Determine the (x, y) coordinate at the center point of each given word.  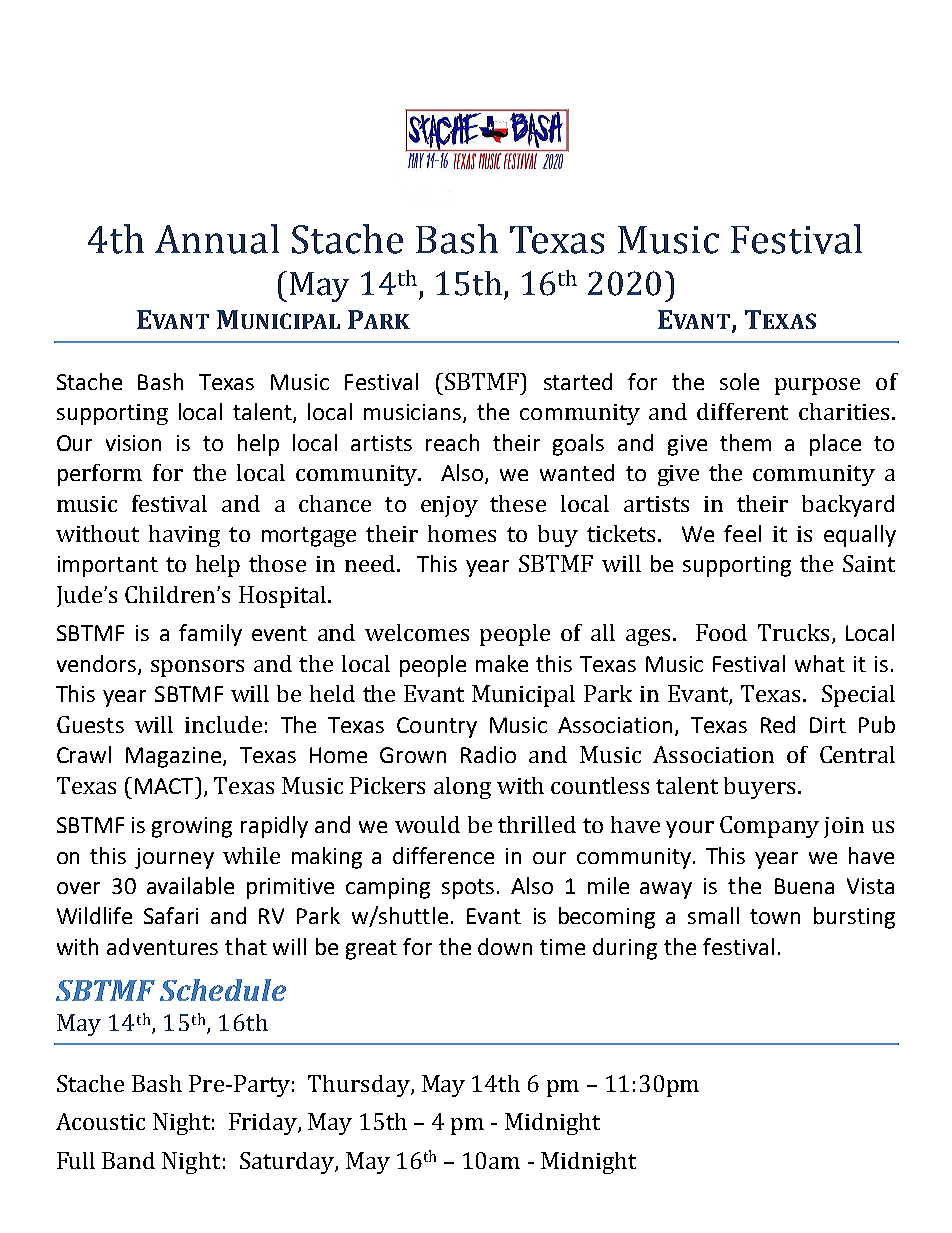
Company (769, 827)
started (578, 381)
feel (742, 533)
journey (174, 858)
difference (443, 855)
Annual (217, 239)
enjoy (449, 506)
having (184, 536)
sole (739, 381)
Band (128, 1160)
